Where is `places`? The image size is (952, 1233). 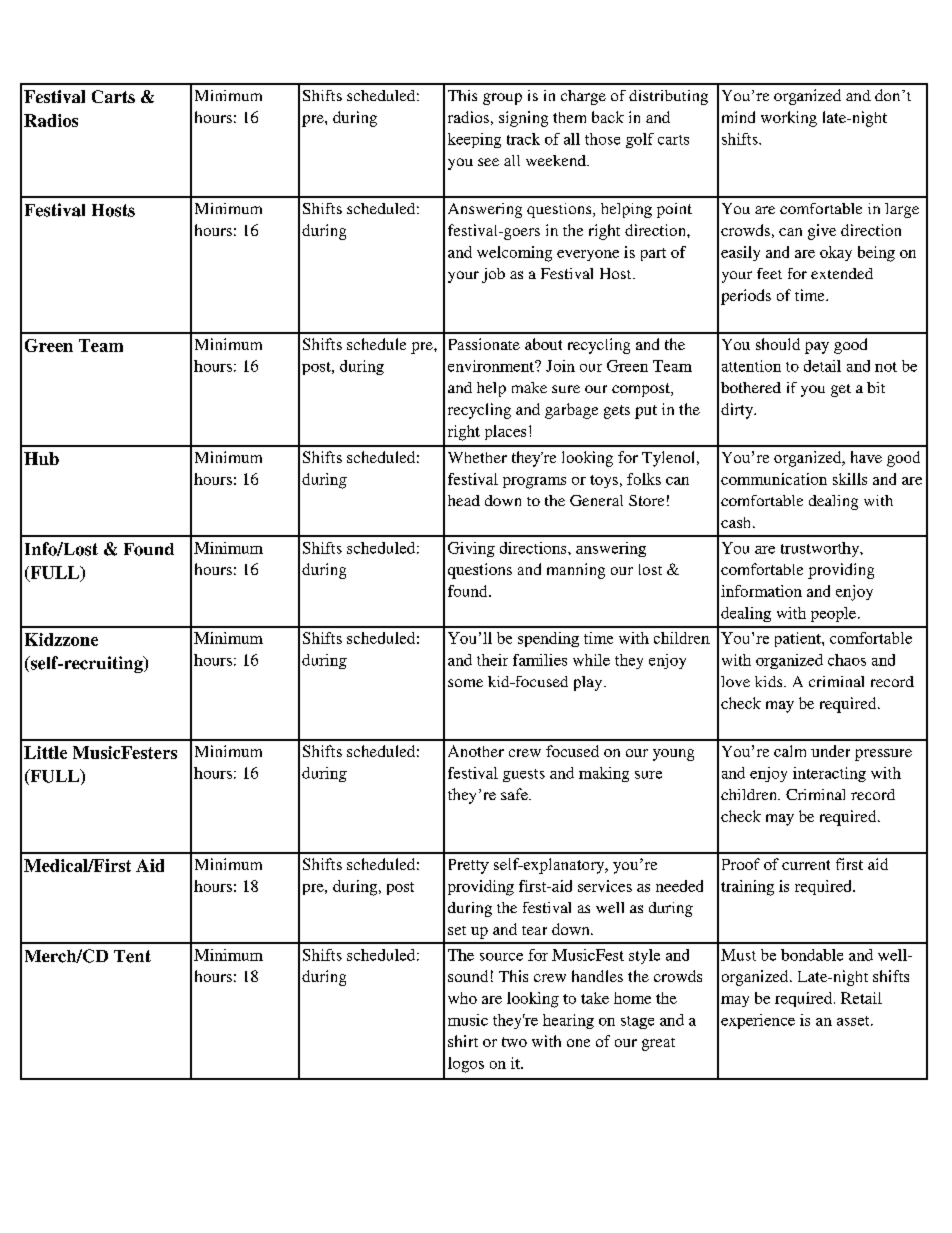 places is located at coordinates (505, 432).
